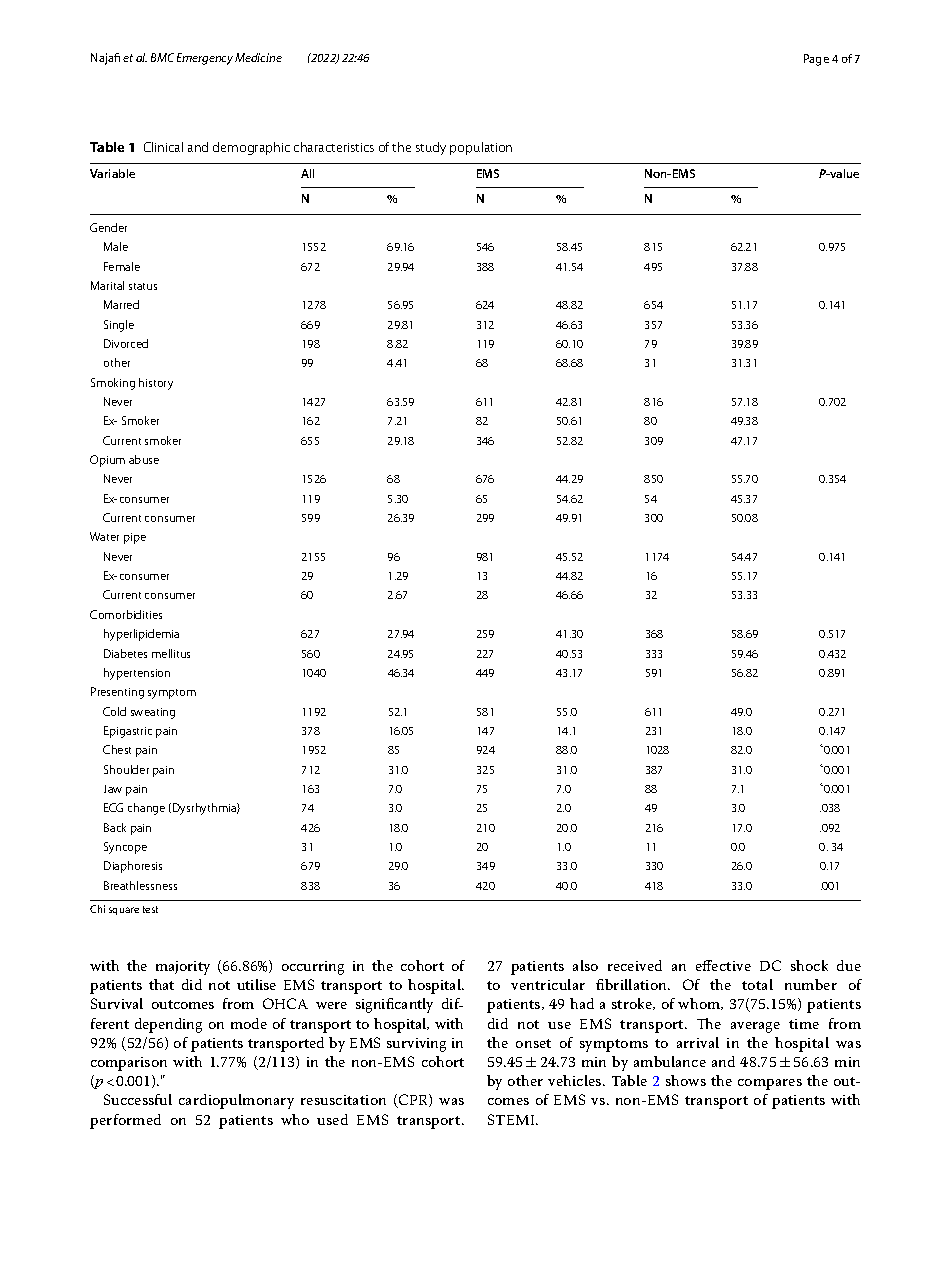  What do you see at coordinates (126, 343) in the screenshot?
I see `Divorced` at bounding box center [126, 343].
